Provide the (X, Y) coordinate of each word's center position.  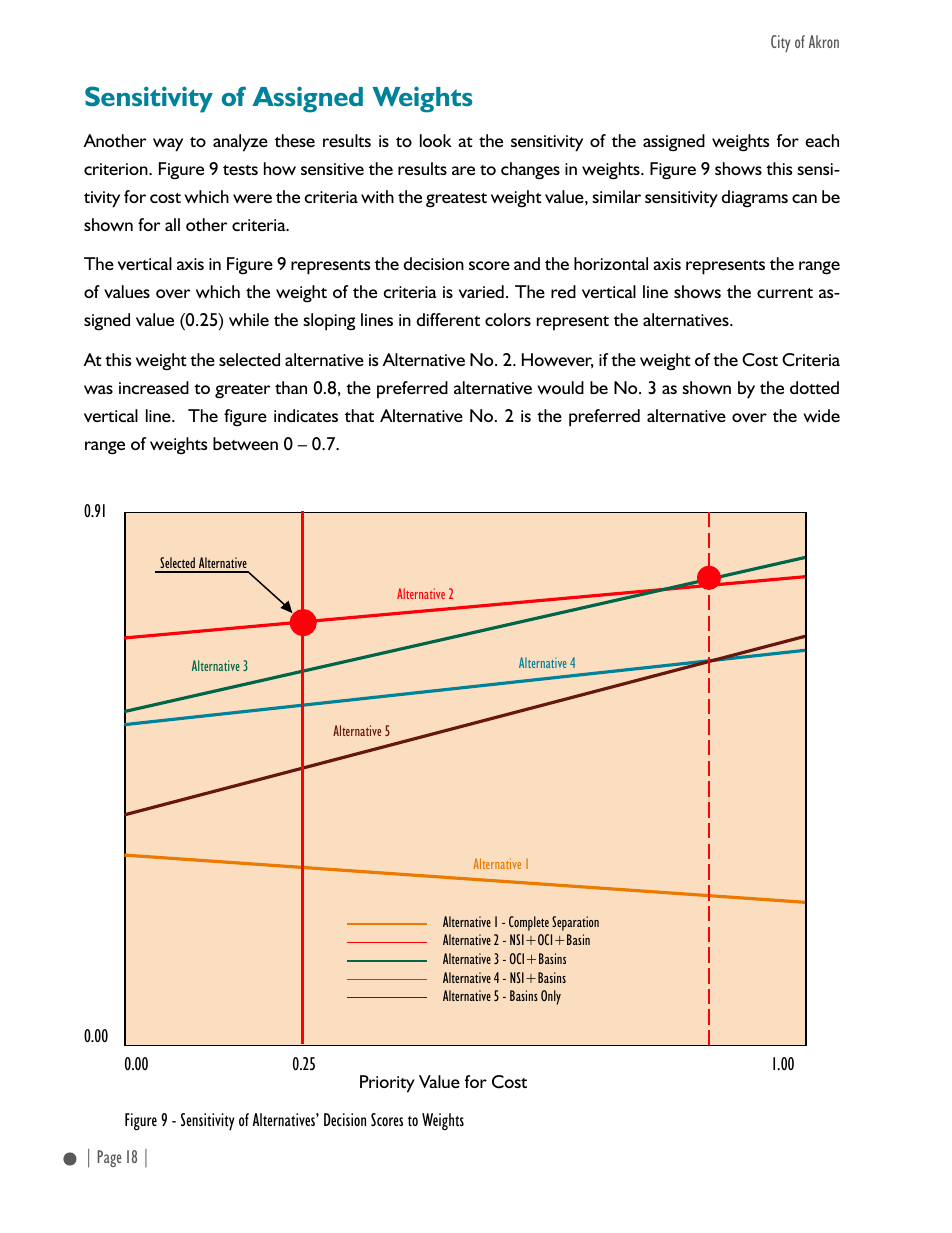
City (780, 43)
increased (154, 387)
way (168, 145)
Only (551, 997)
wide (821, 415)
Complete (529, 923)
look (436, 140)
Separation (575, 923)
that (359, 415)
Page (109, 1158)
